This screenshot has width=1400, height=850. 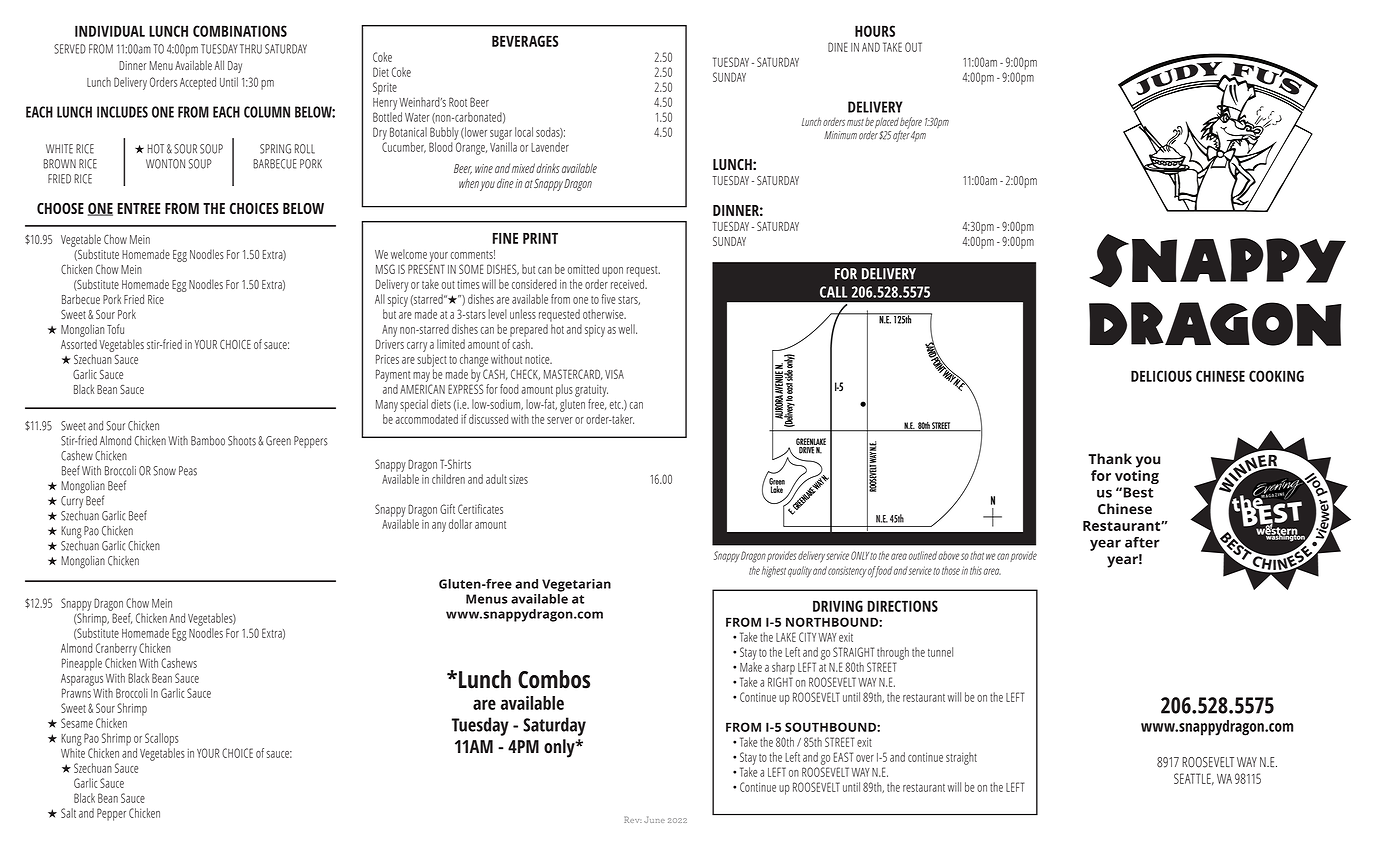 What do you see at coordinates (751, 667) in the screenshot?
I see `Make` at bounding box center [751, 667].
